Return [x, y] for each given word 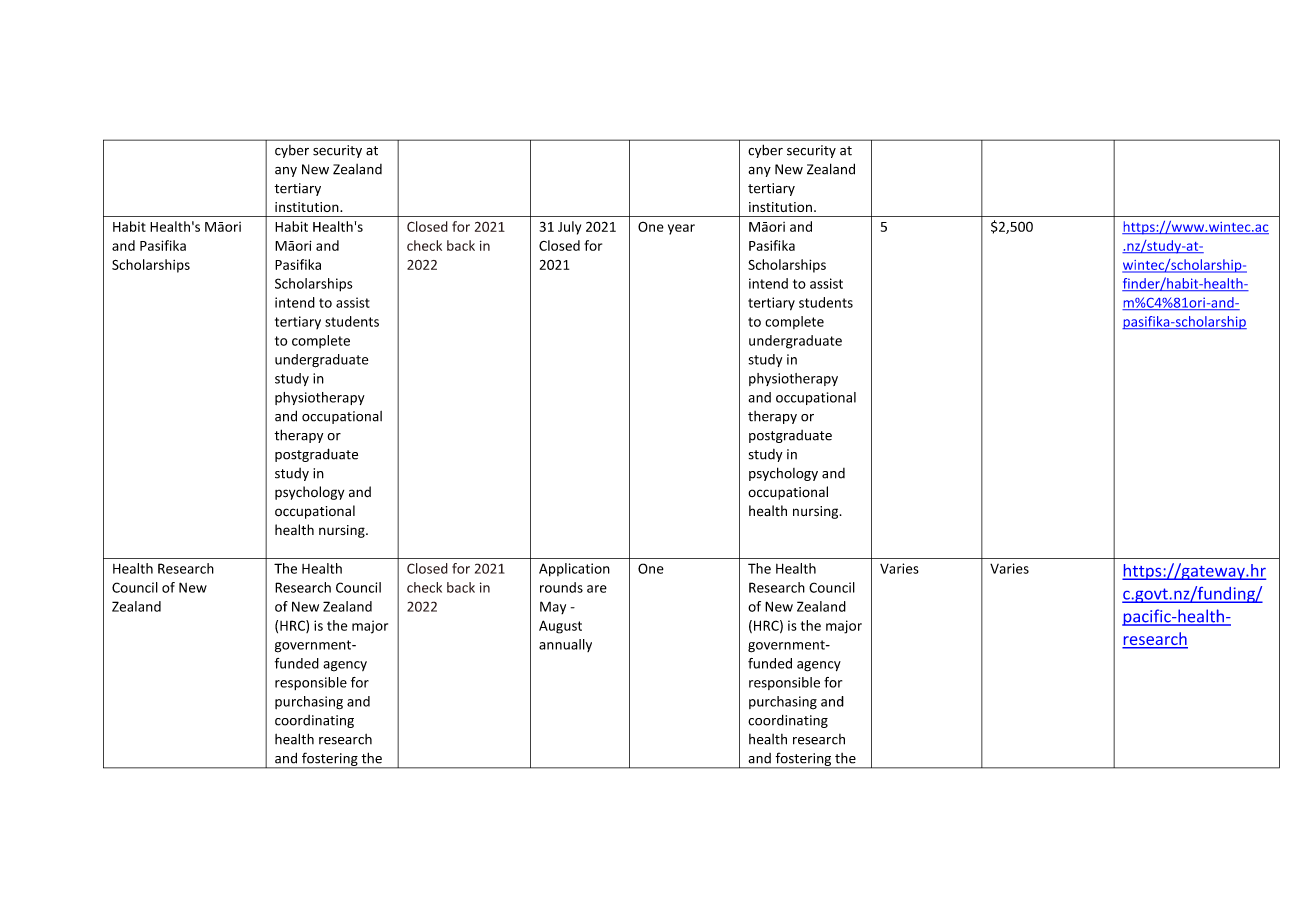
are [597, 589]
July [569, 228]
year [681, 229]
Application [574, 570]
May [553, 607]
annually [565, 645]
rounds [561, 587]
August [560, 627]
